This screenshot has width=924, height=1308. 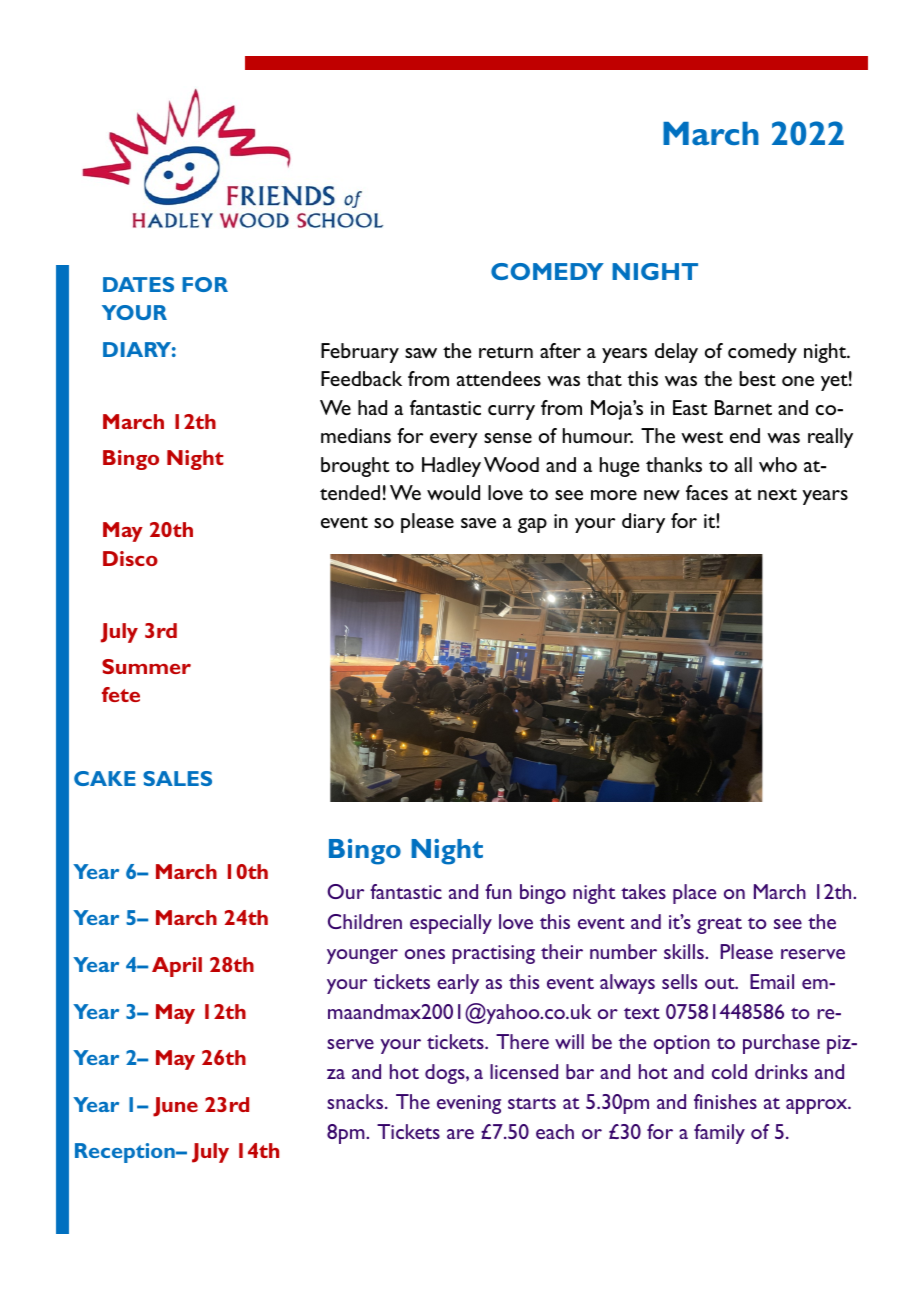 What do you see at coordinates (778, 464) in the screenshot?
I see `who` at bounding box center [778, 464].
